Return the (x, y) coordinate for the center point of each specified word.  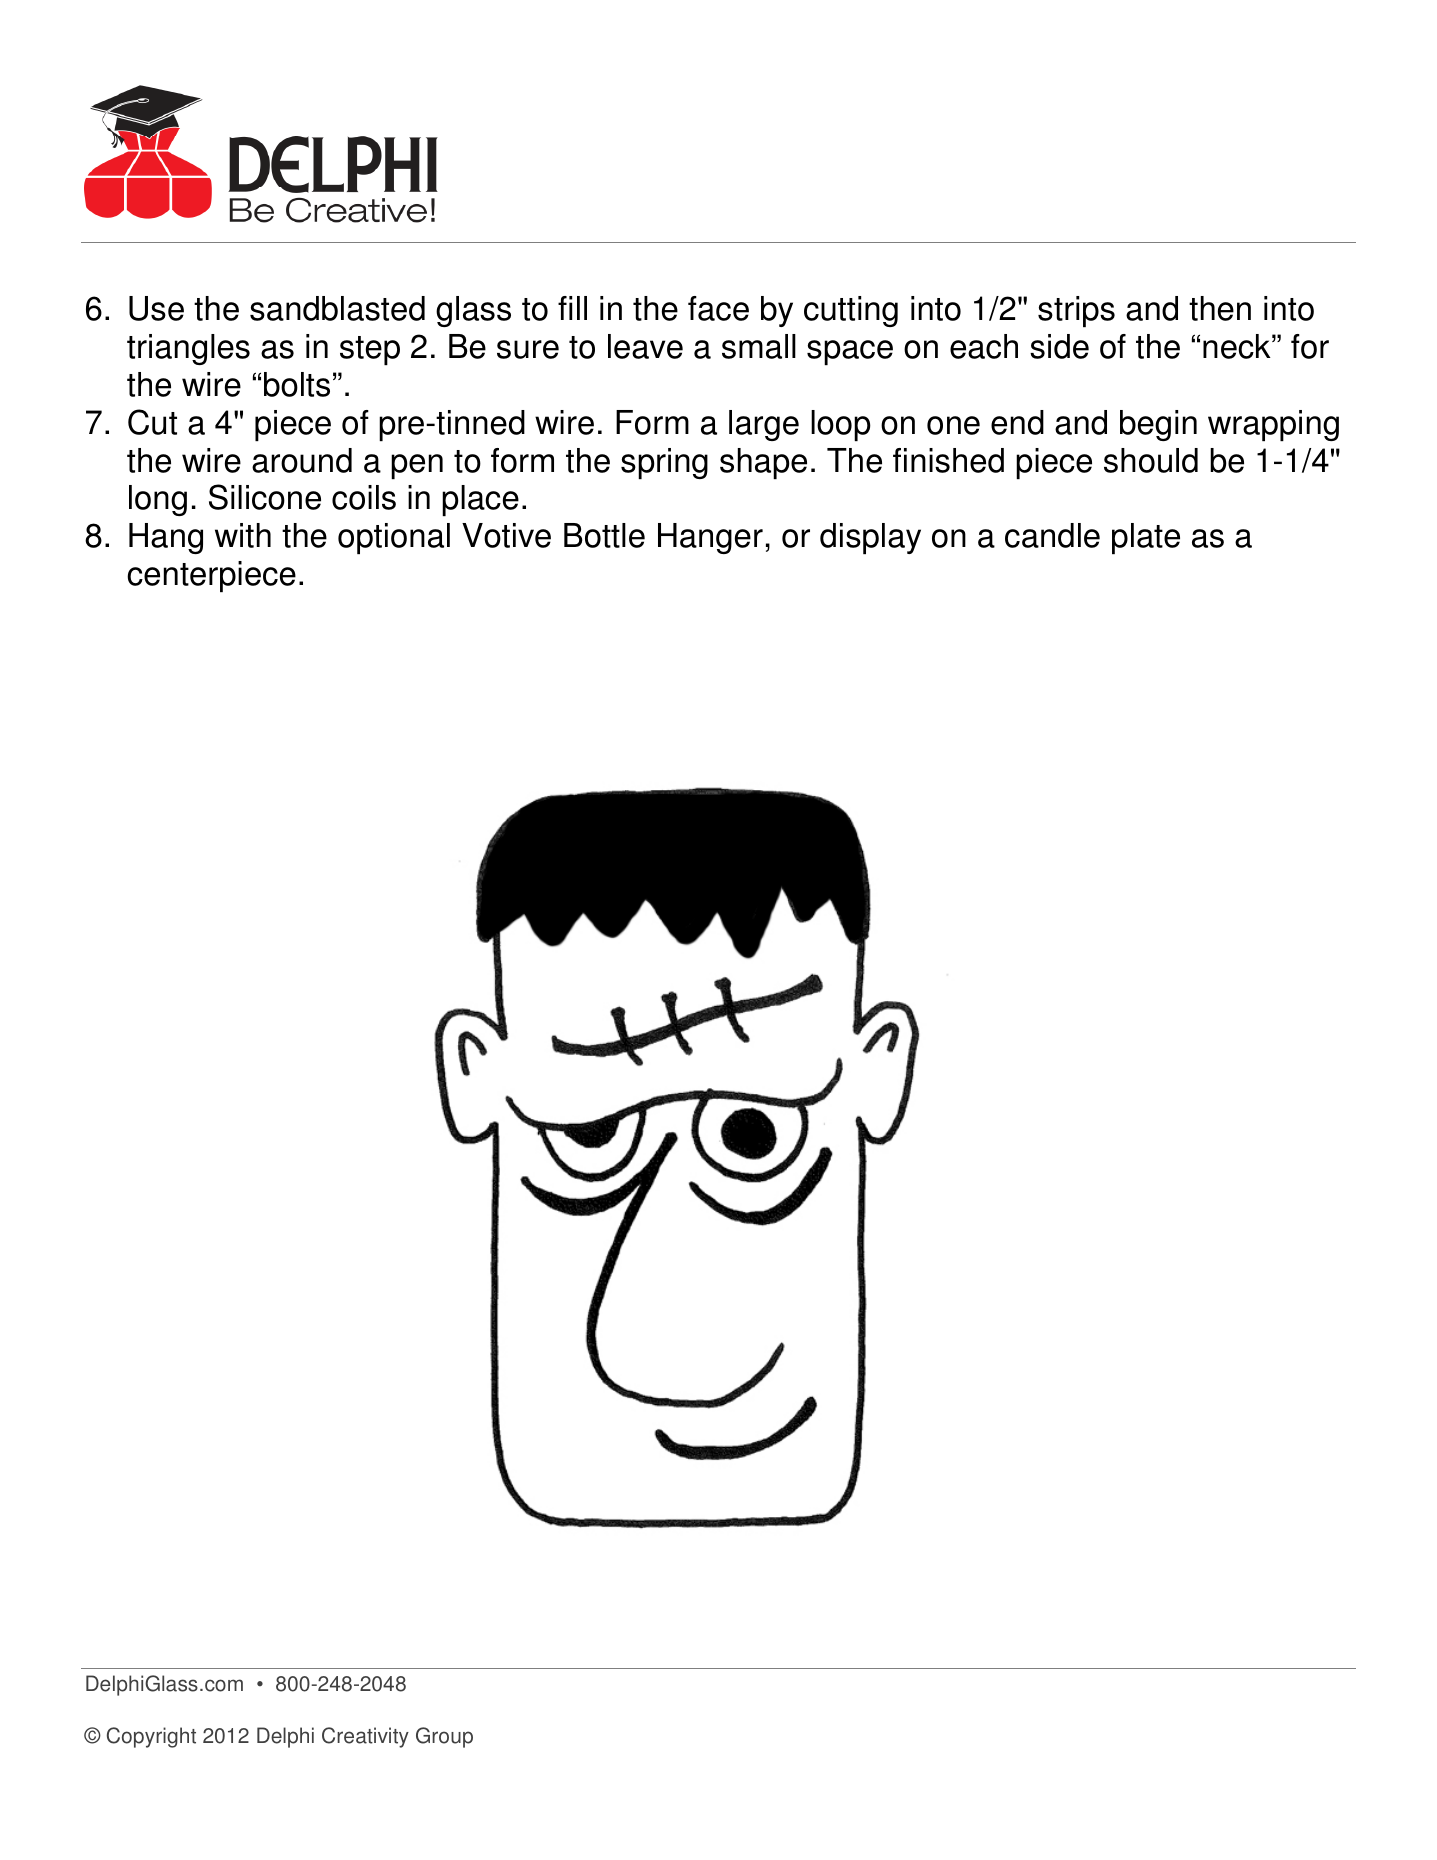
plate (1146, 538)
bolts (297, 384)
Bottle (604, 535)
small (759, 346)
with (243, 535)
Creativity (365, 1737)
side (1059, 346)
